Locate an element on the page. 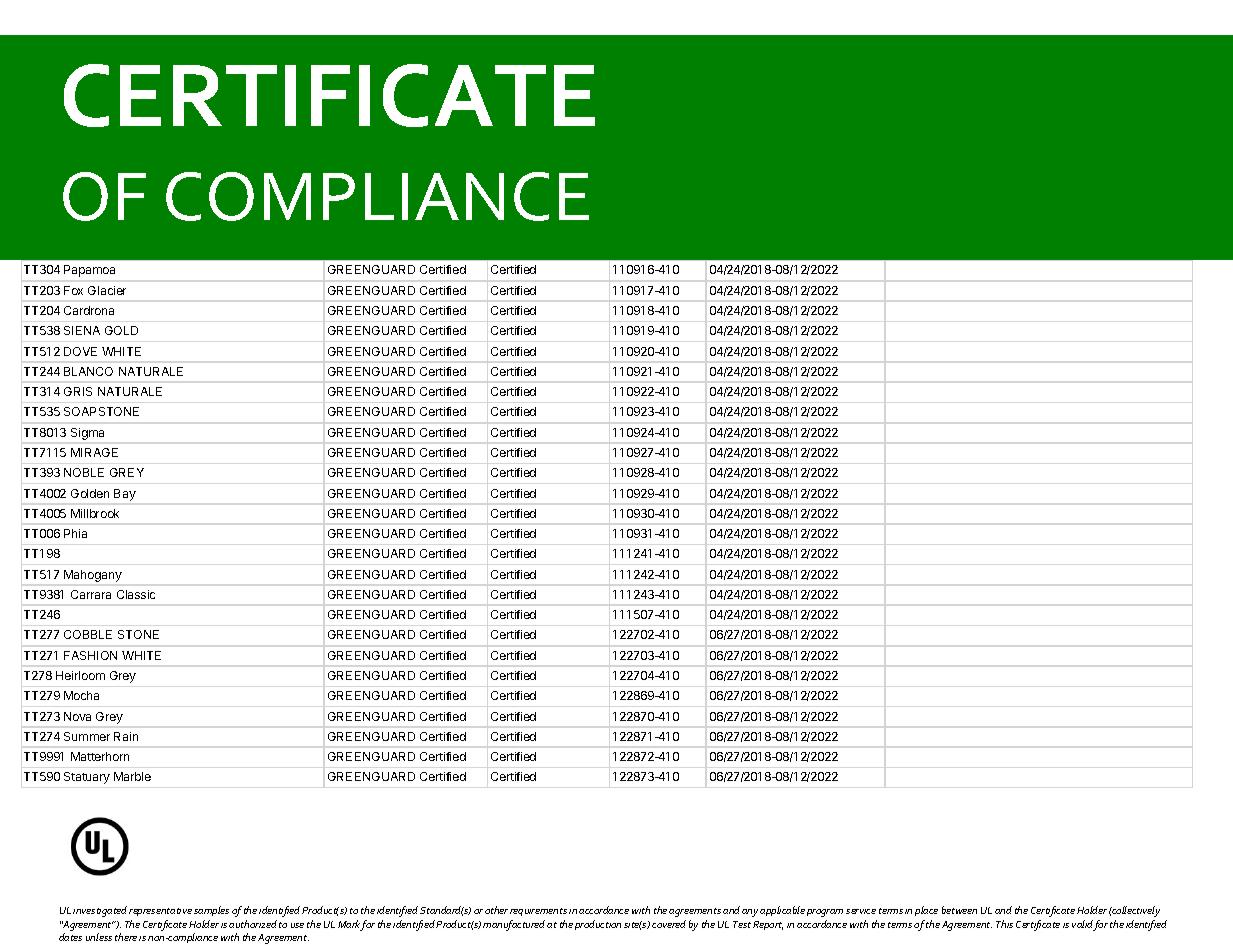 This page has height=952, width=1233. SIENA is located at coordinates (82, 330).
